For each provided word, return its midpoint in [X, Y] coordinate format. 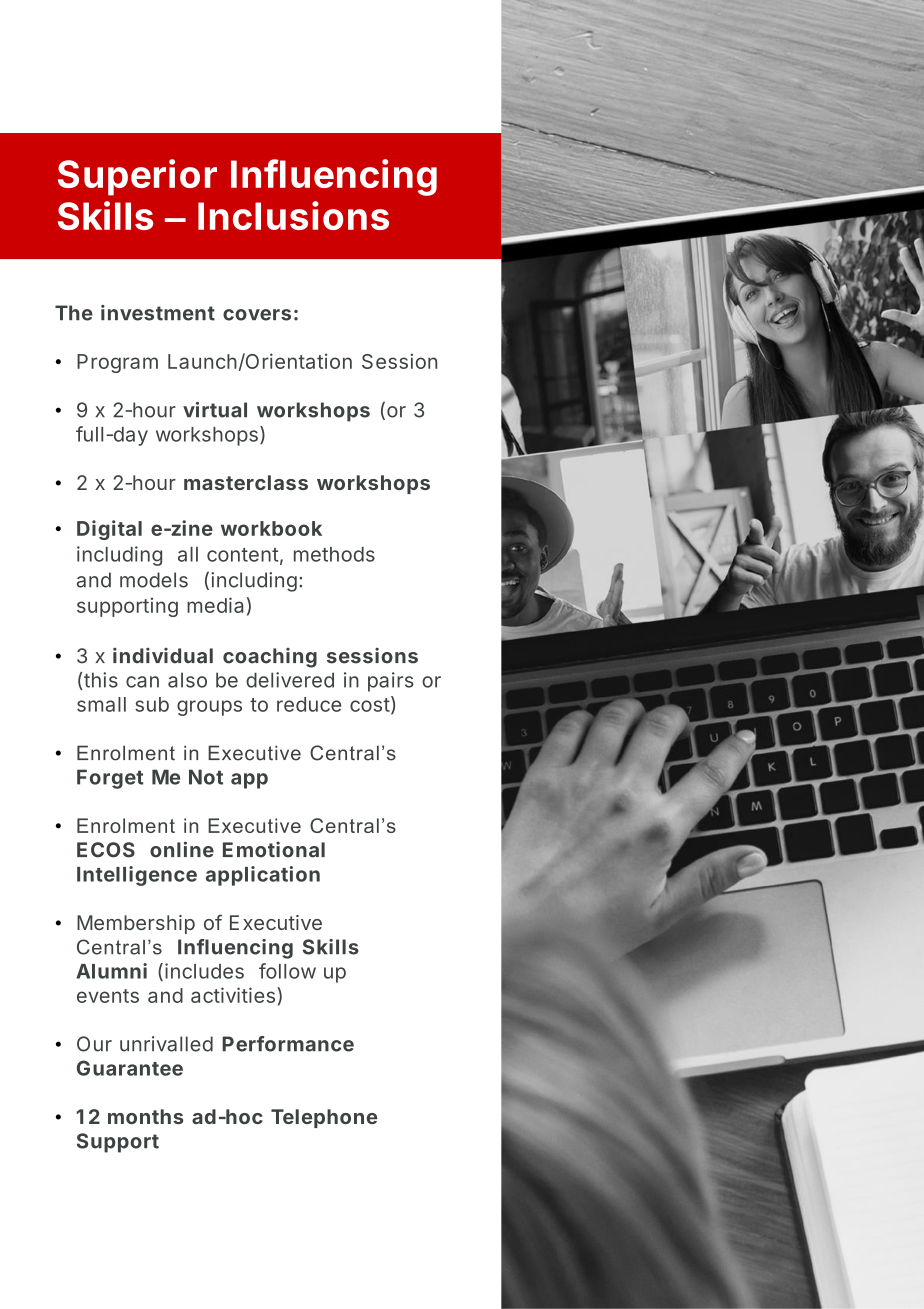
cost [370, 705]
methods [334, 554]
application [263, 876]
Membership [136, 924]
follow [287, 971]
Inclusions [293, 215]
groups [209, 708]
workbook [271, 528]
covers [257, 315]
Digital [109, 530]
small [101, 704]
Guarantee [130, 1068]
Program [117, 363]
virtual [215, 410]
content [242, 555]
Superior [137, 177]
